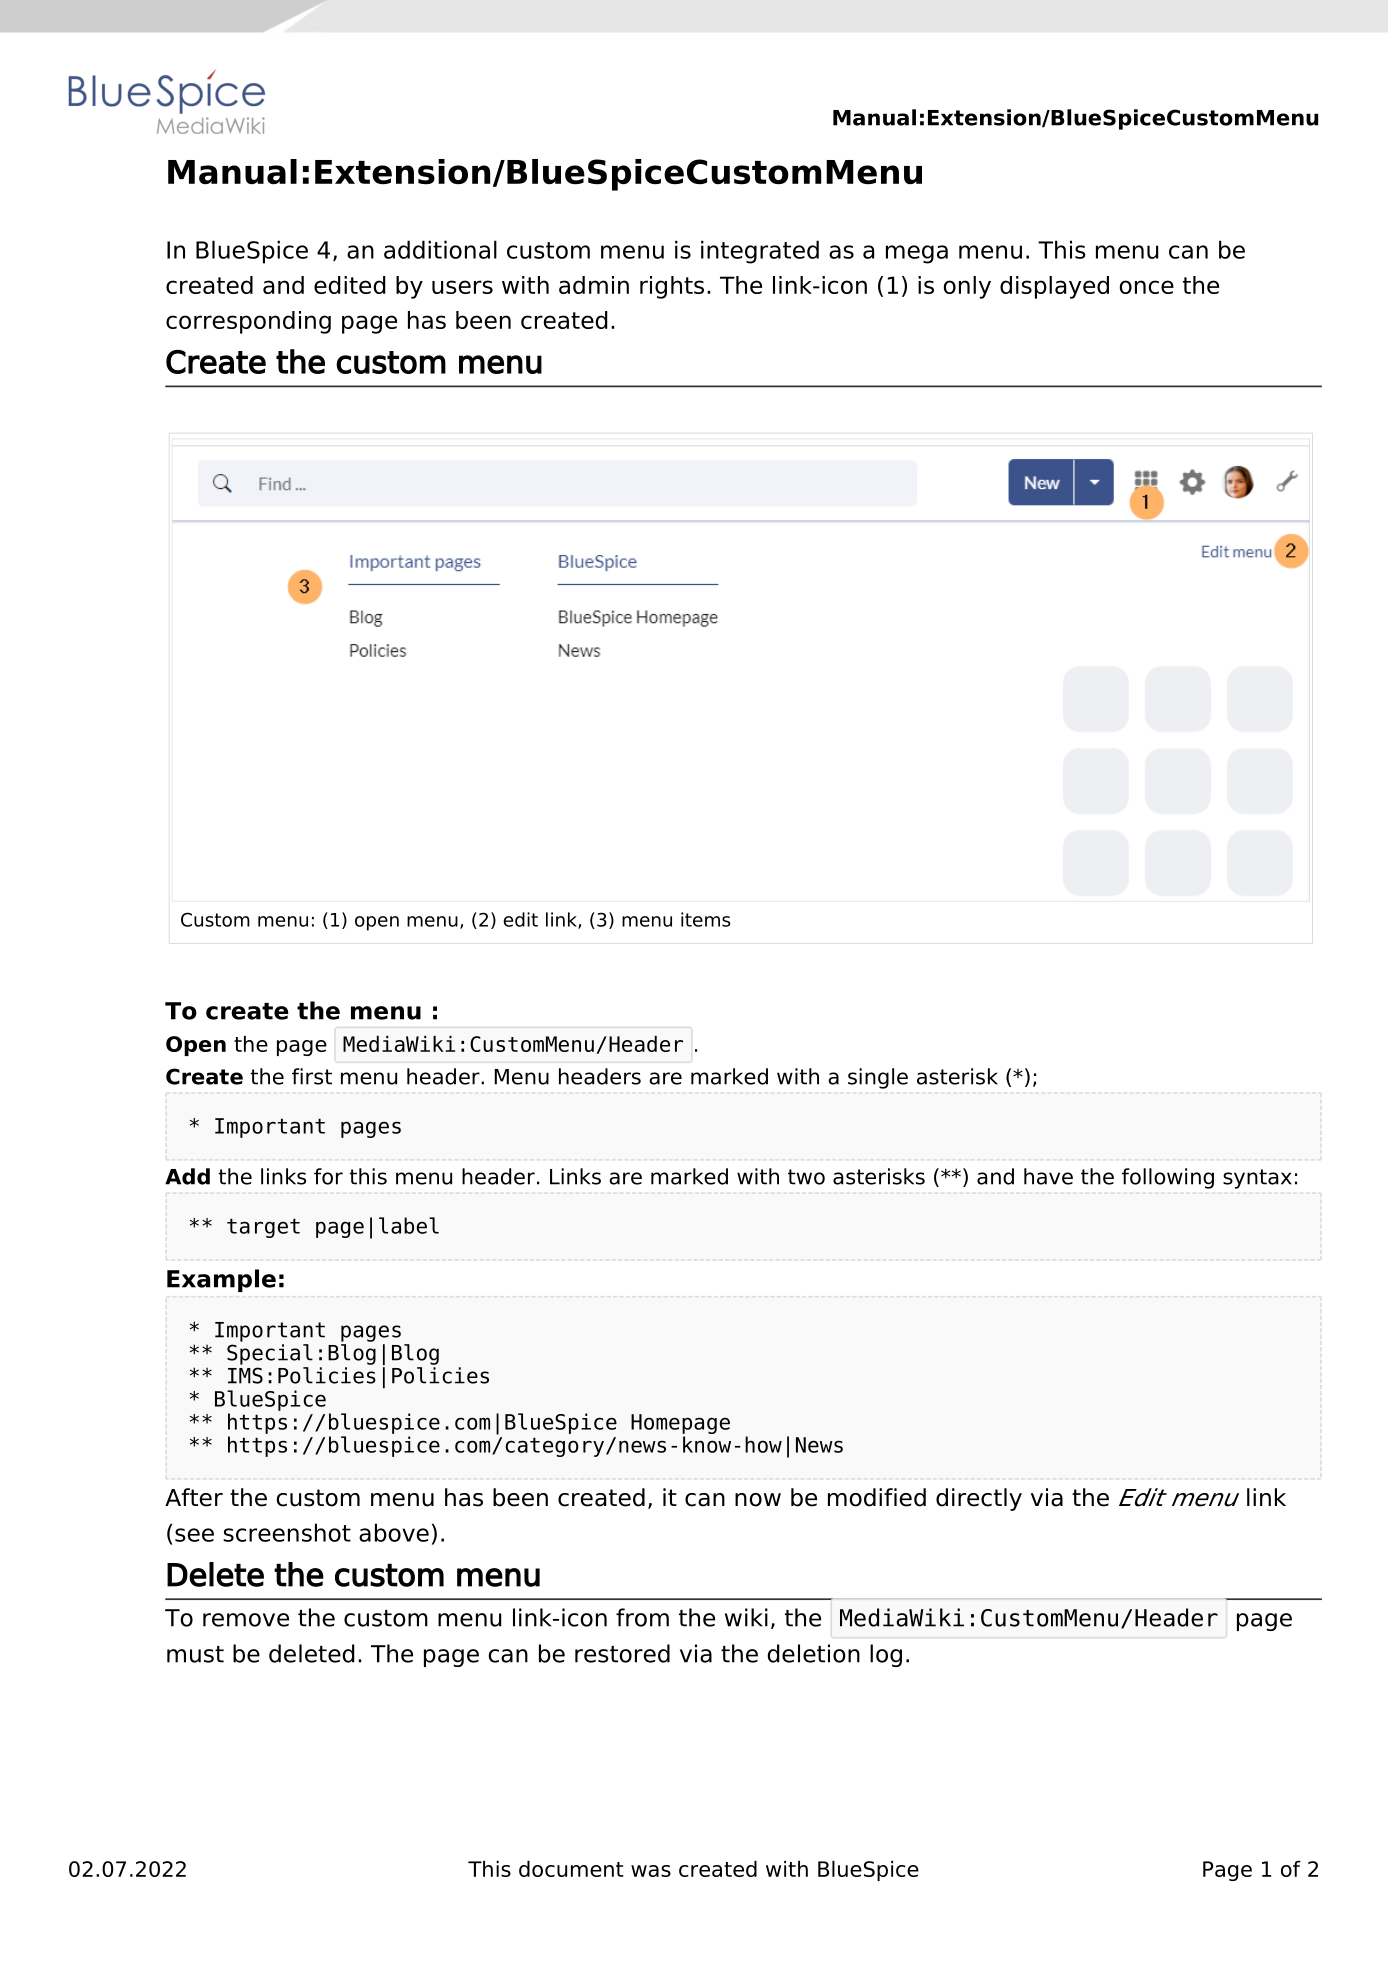  What do you see at coordinates (248, 322) in the screenshot?
I see `corresponding` at bounding box center [248, 322].
